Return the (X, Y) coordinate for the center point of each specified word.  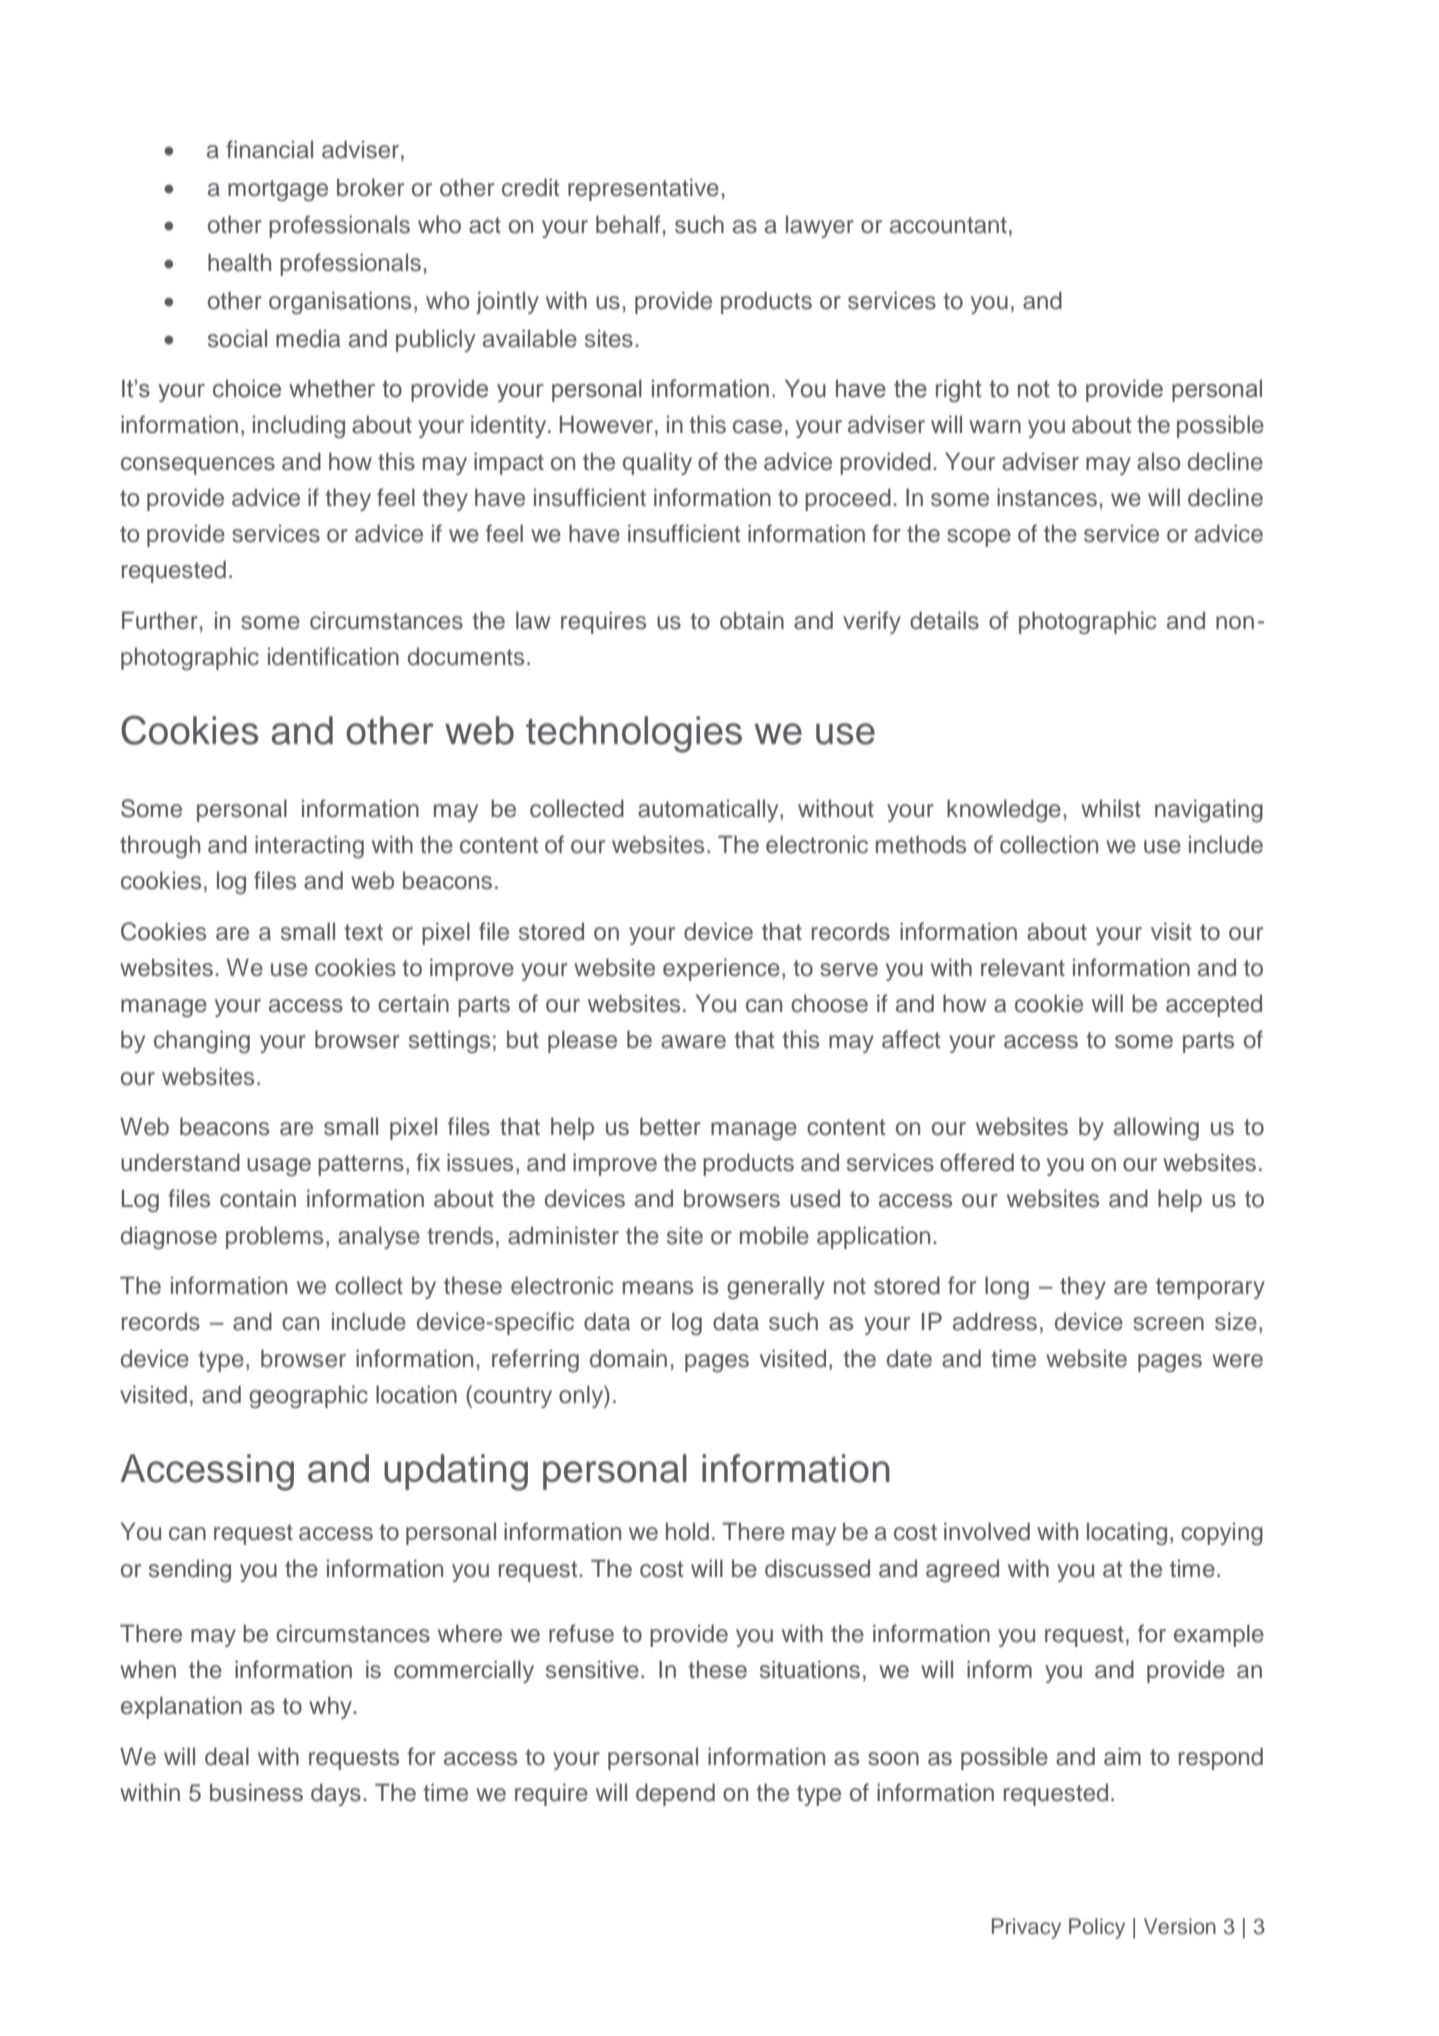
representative (643, 189)
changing (202, 1042)
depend (675, 1794)
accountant (948, 225)
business (256, 1792)
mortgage (278, 191)
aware (693, 1042)
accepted (1214, 1005)
